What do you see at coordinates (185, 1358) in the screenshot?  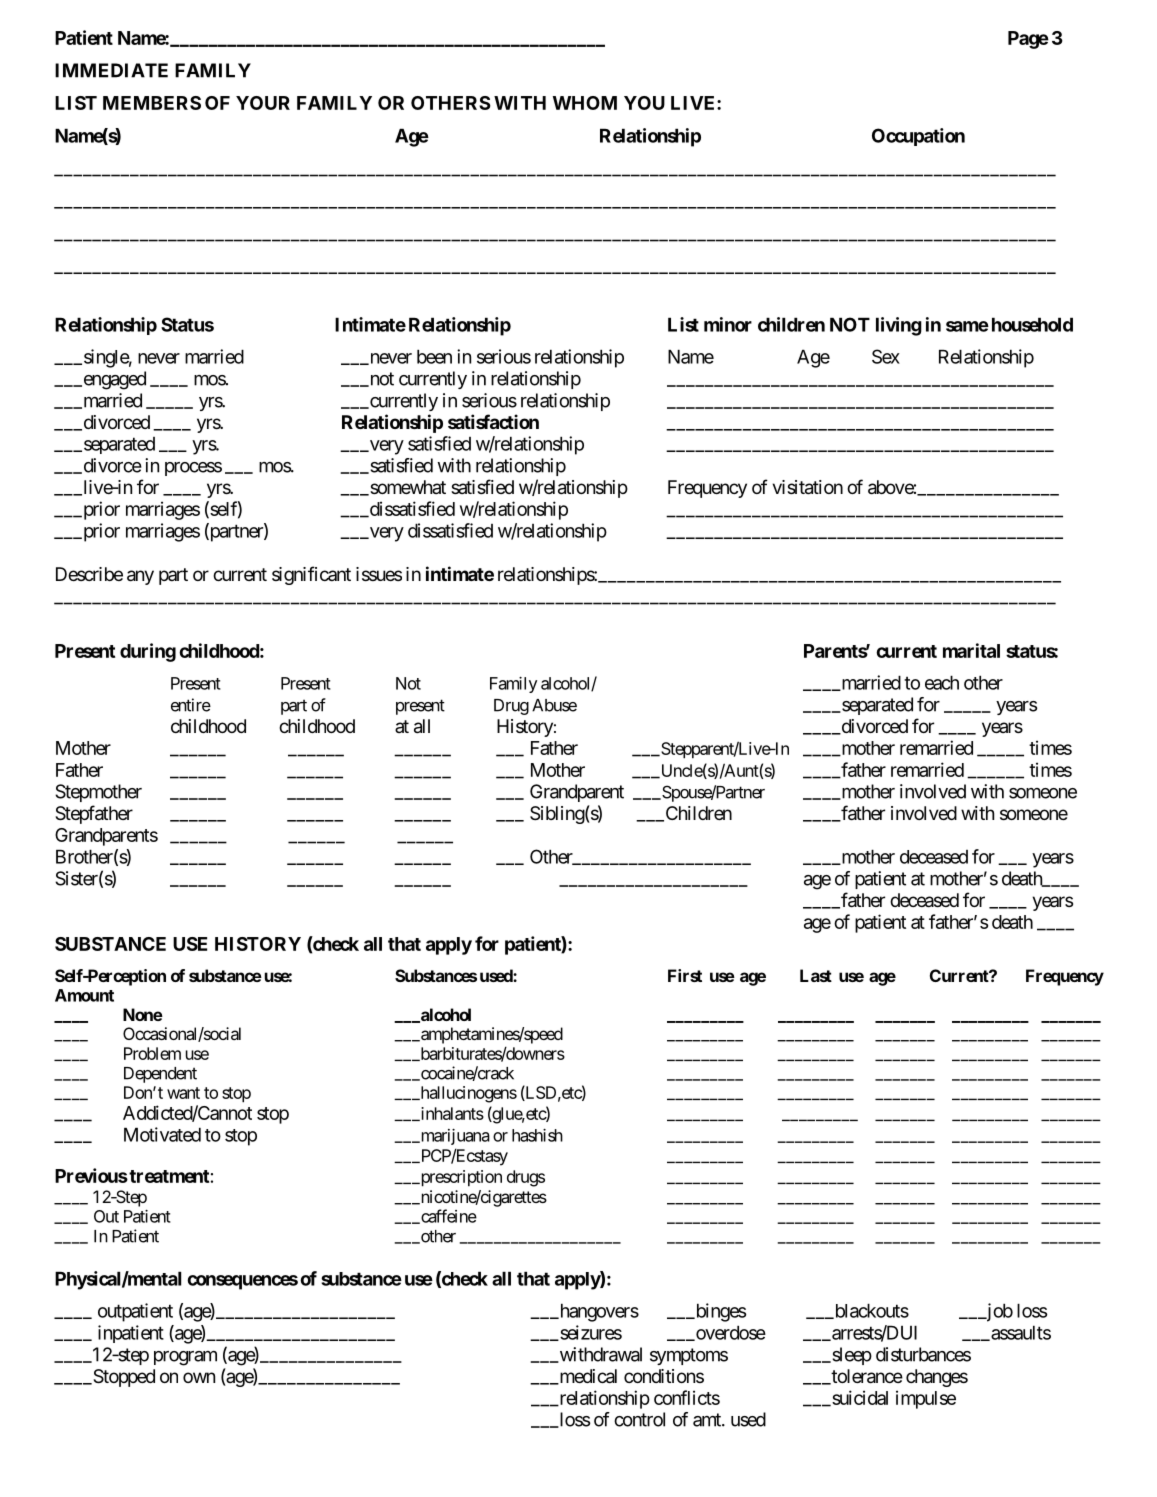 I see `program` at bounding box center [185, 1358].
